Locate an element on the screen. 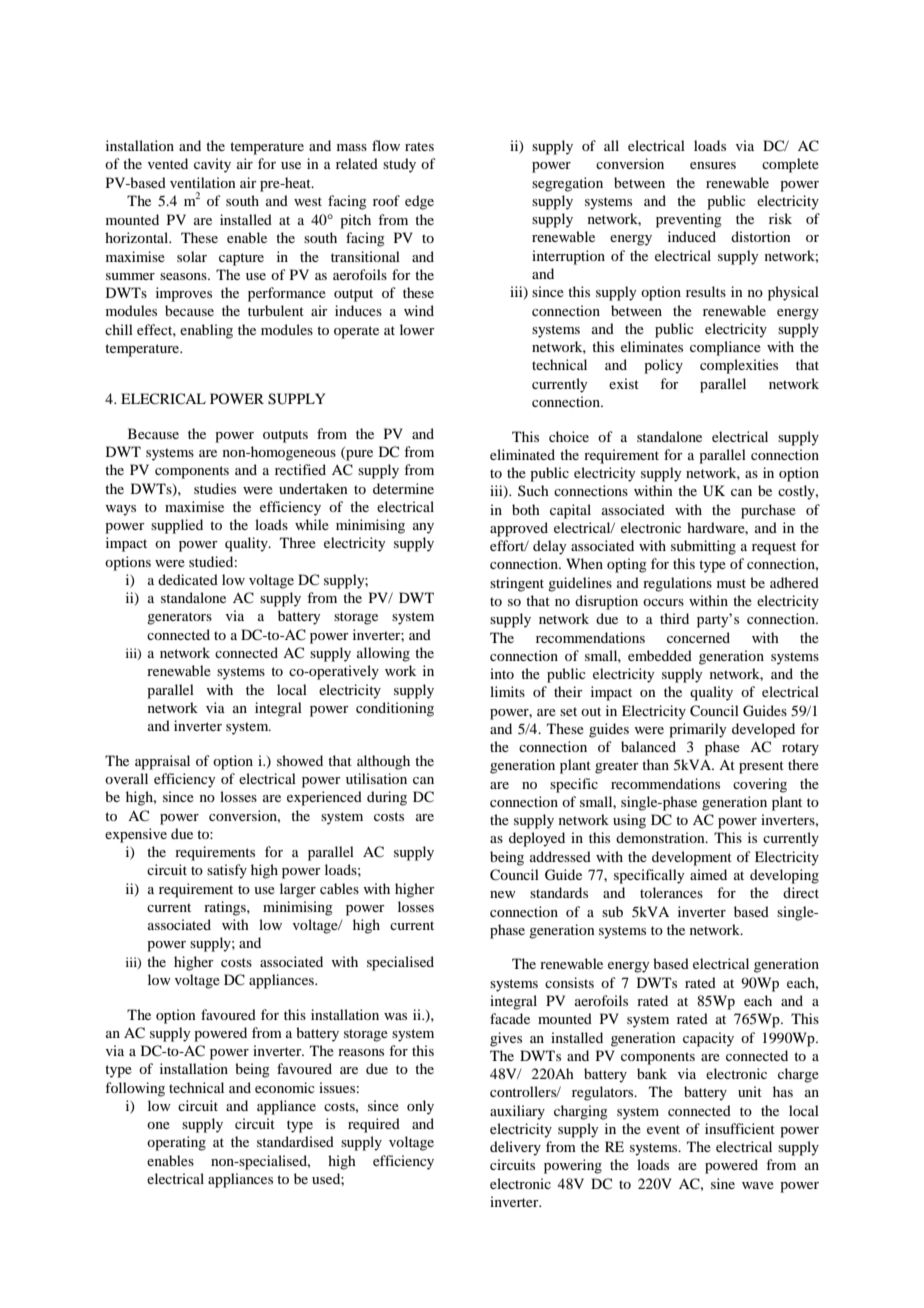 The image size is (924, 1308). development is located at coordinates (692, 858).
